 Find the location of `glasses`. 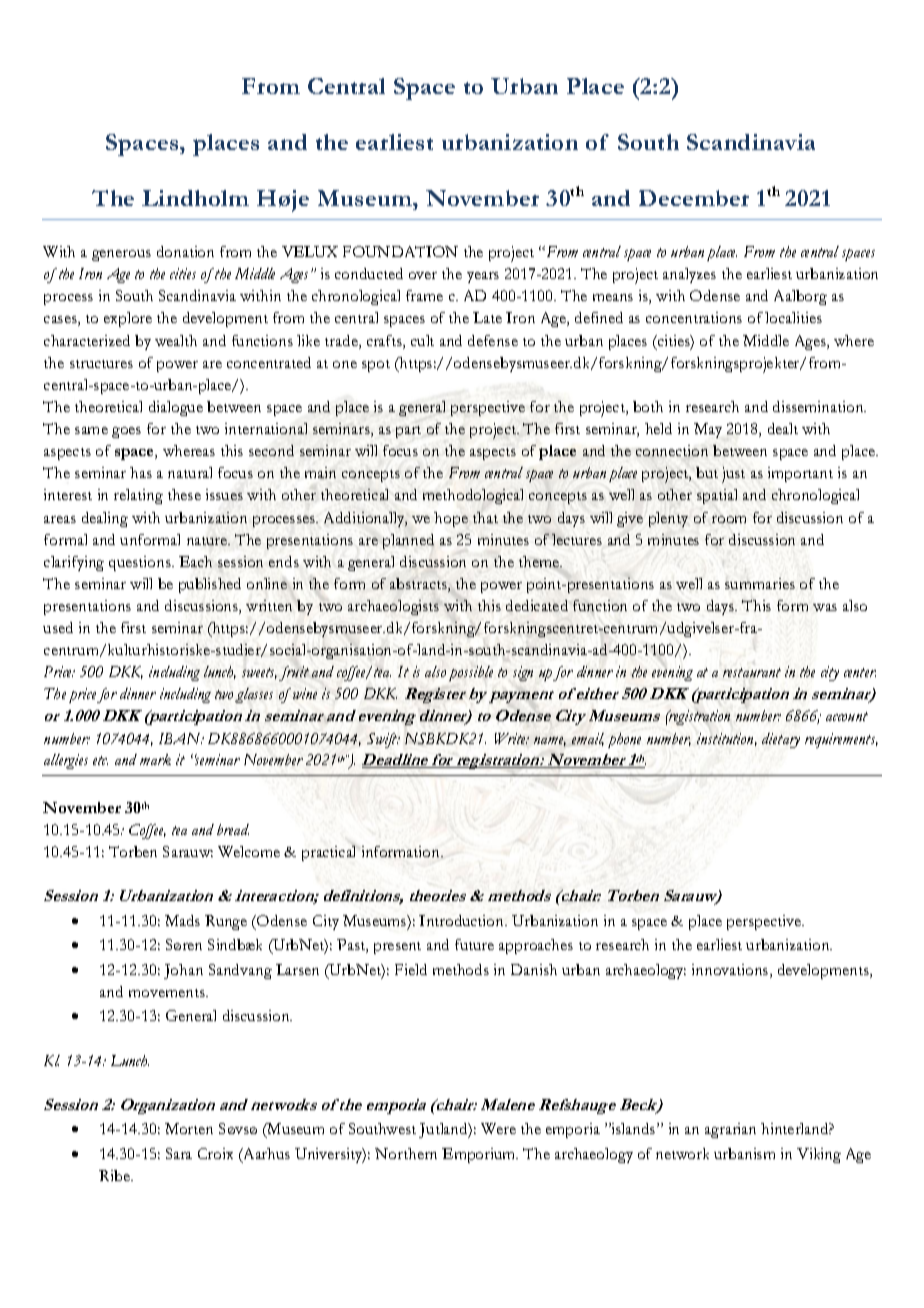

glasses is located at coordinates (254, 695).
